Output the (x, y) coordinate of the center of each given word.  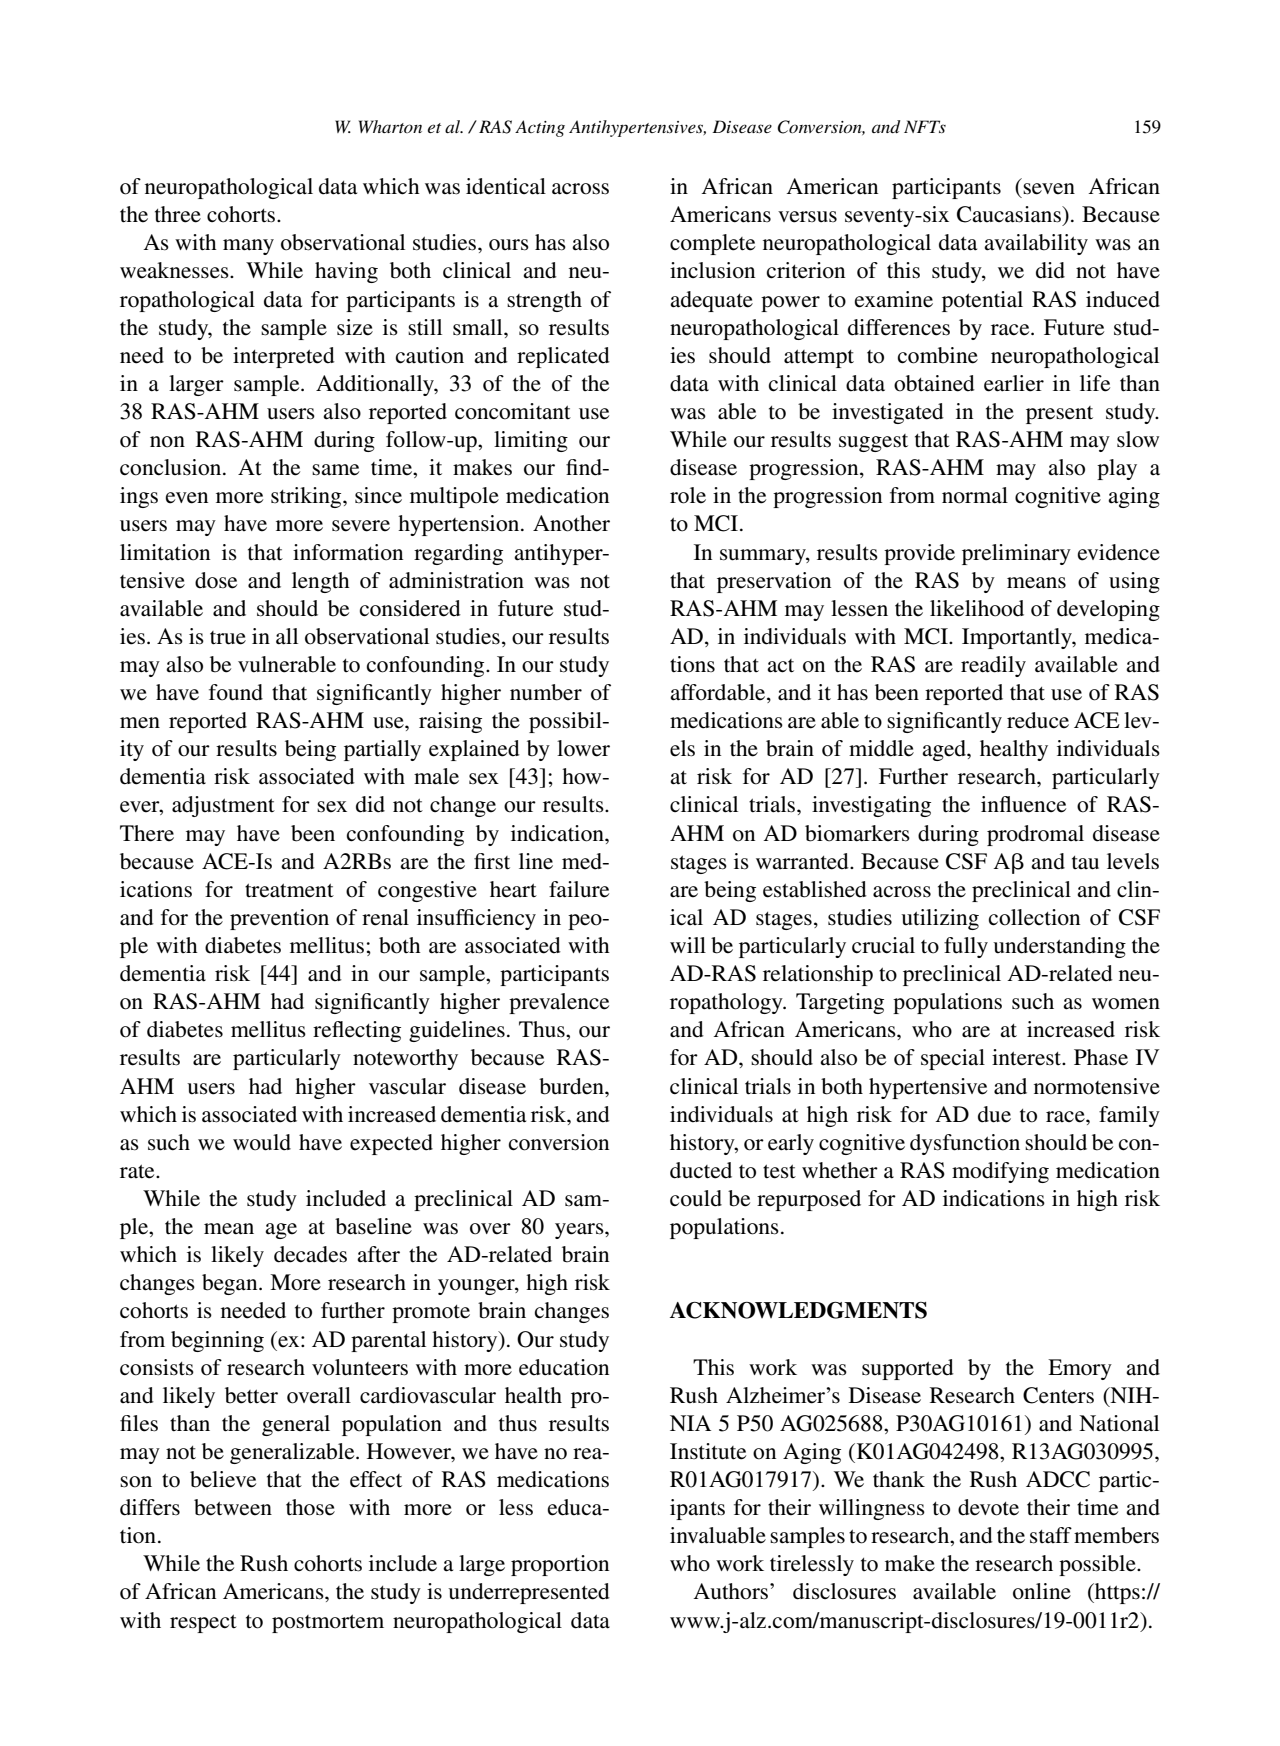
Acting (540, 128)
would (262, 1142)
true (228, 638)
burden (572, 1086)
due (994, 1114)
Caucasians (1010, 214)
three (178, 214)
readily (993, 666)
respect (203, 1623)
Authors (730, 1591)
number (546, 692)
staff (1051, 1535)
